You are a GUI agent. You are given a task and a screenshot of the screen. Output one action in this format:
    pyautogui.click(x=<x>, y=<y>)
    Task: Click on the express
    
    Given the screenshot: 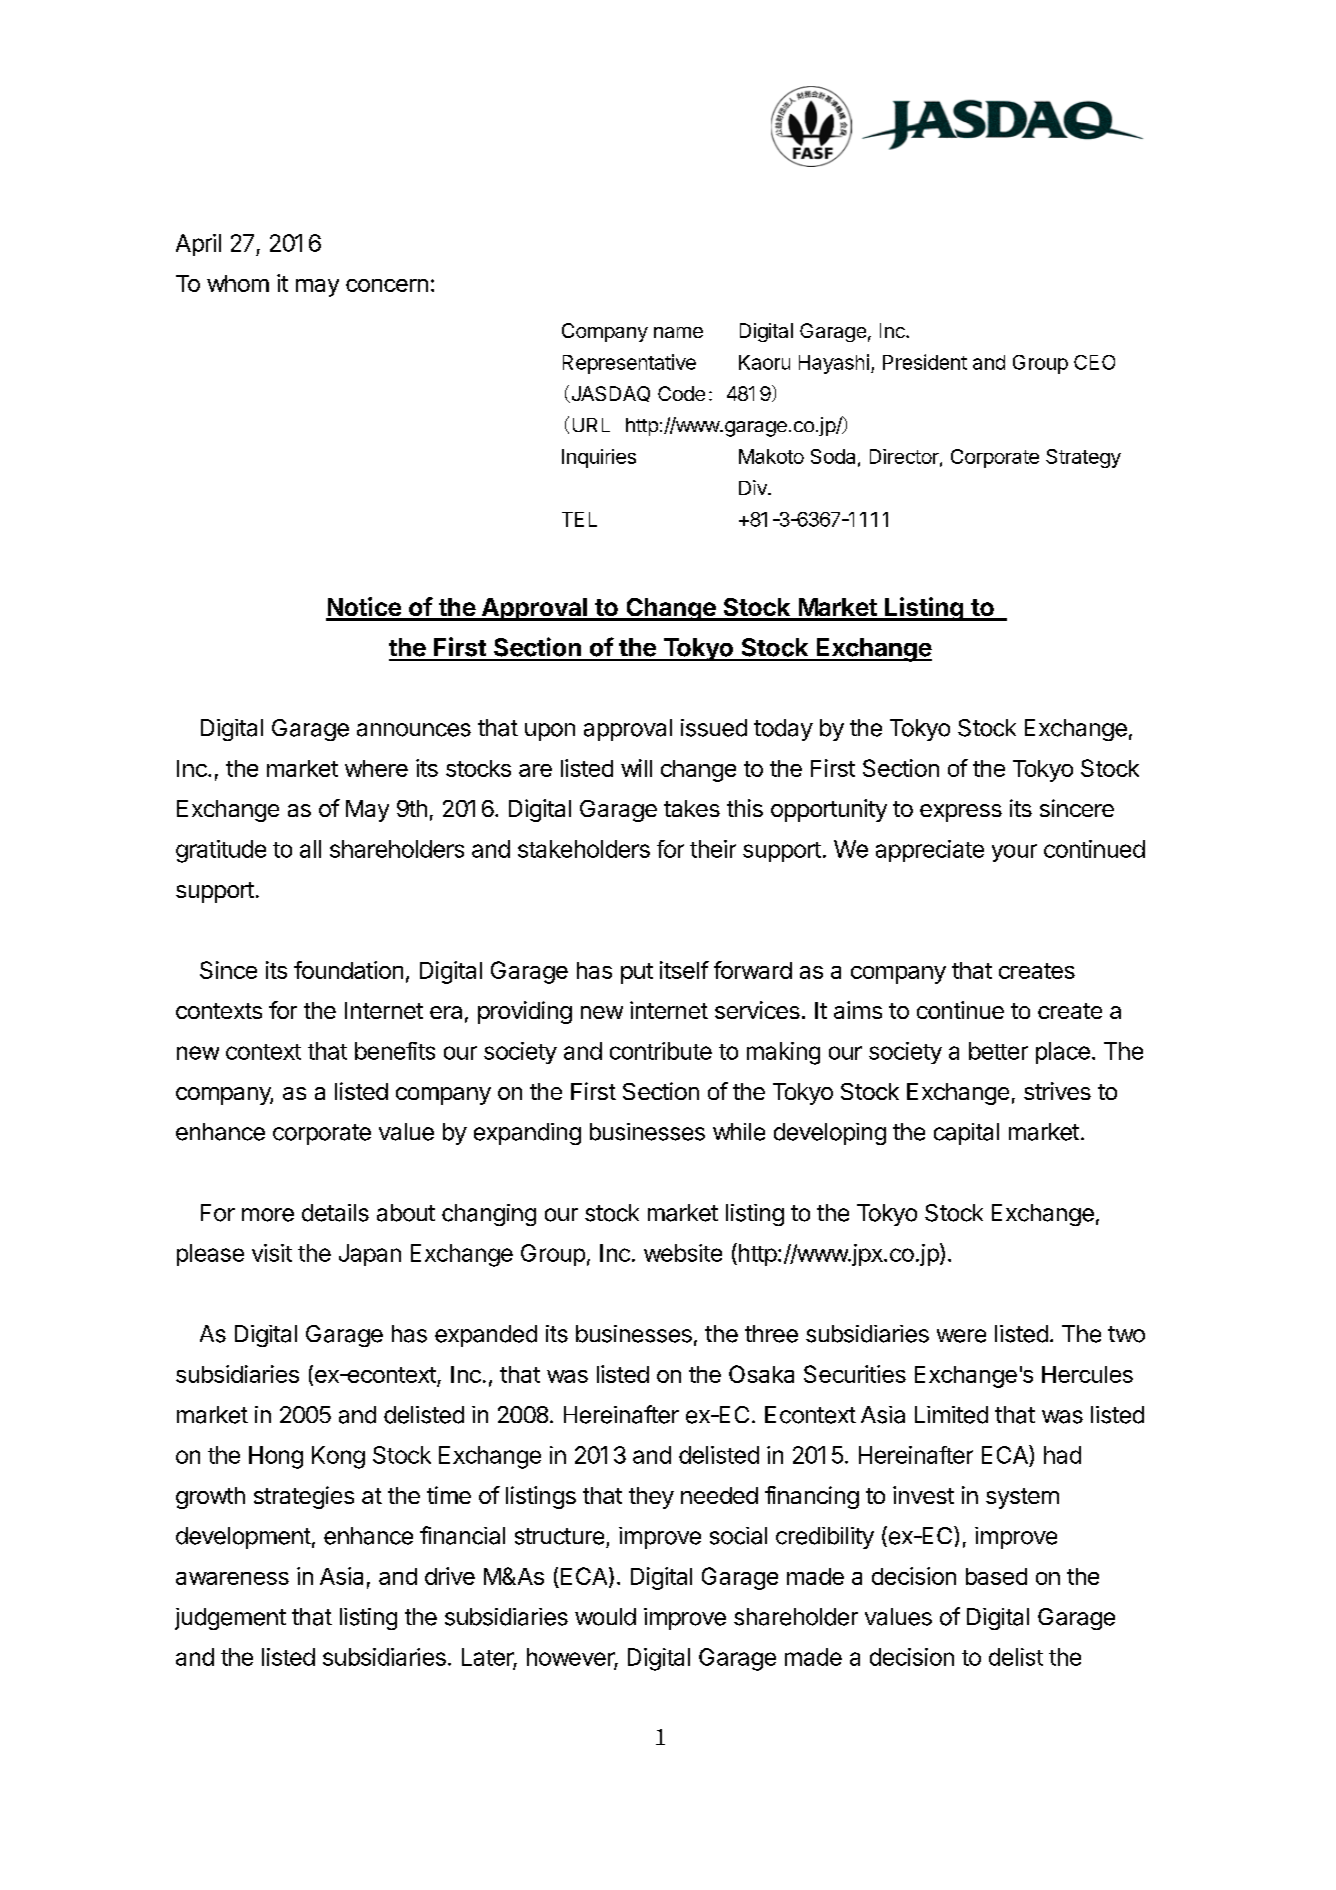 What is the action you would take?
    pyautogui.click(x=961, y=813)
